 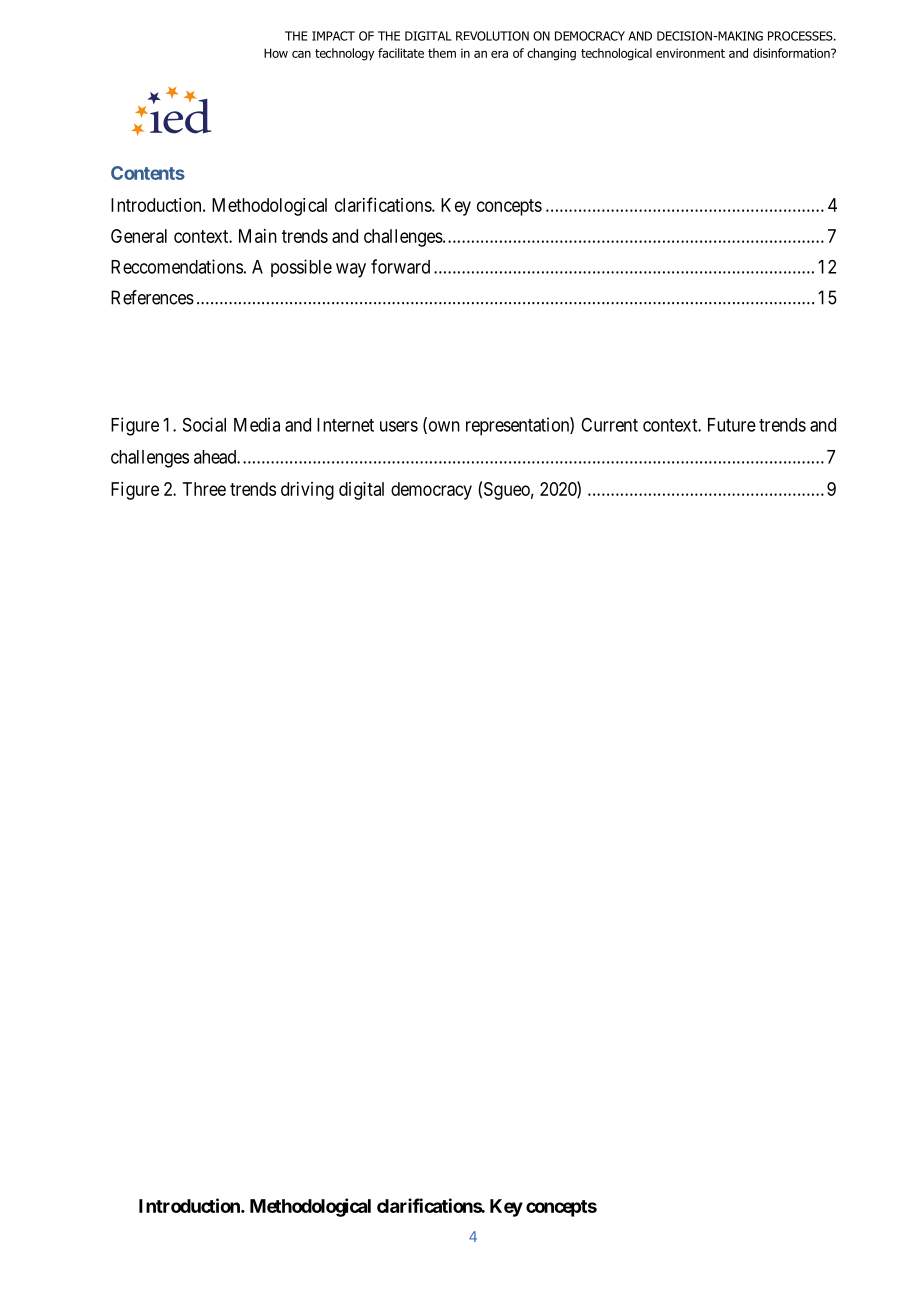 I want to click on users, so click(x=399, y=426).
